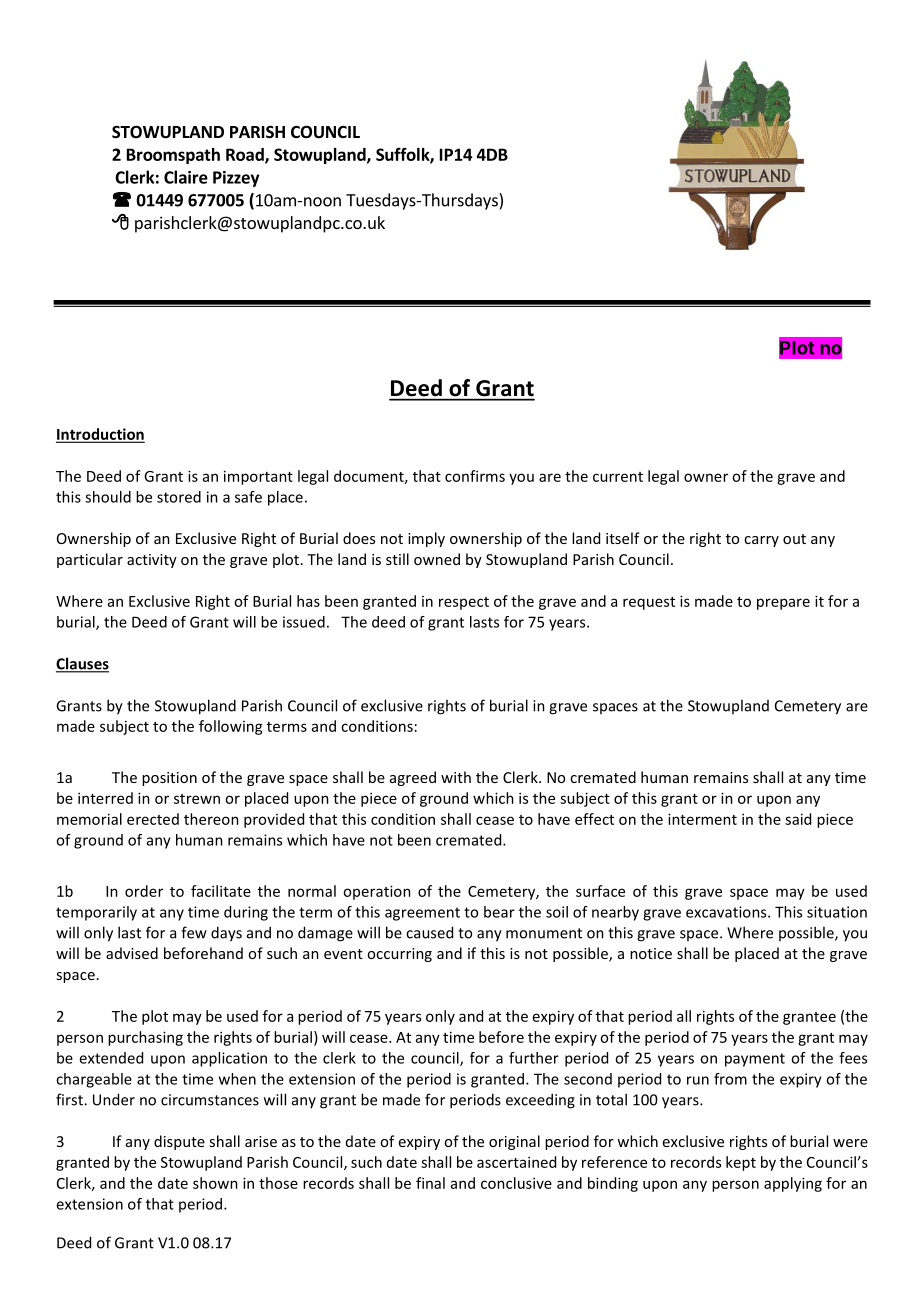  Describe the element at coordinates (179, 497) in the screenshot. I see `stored` at that location.
